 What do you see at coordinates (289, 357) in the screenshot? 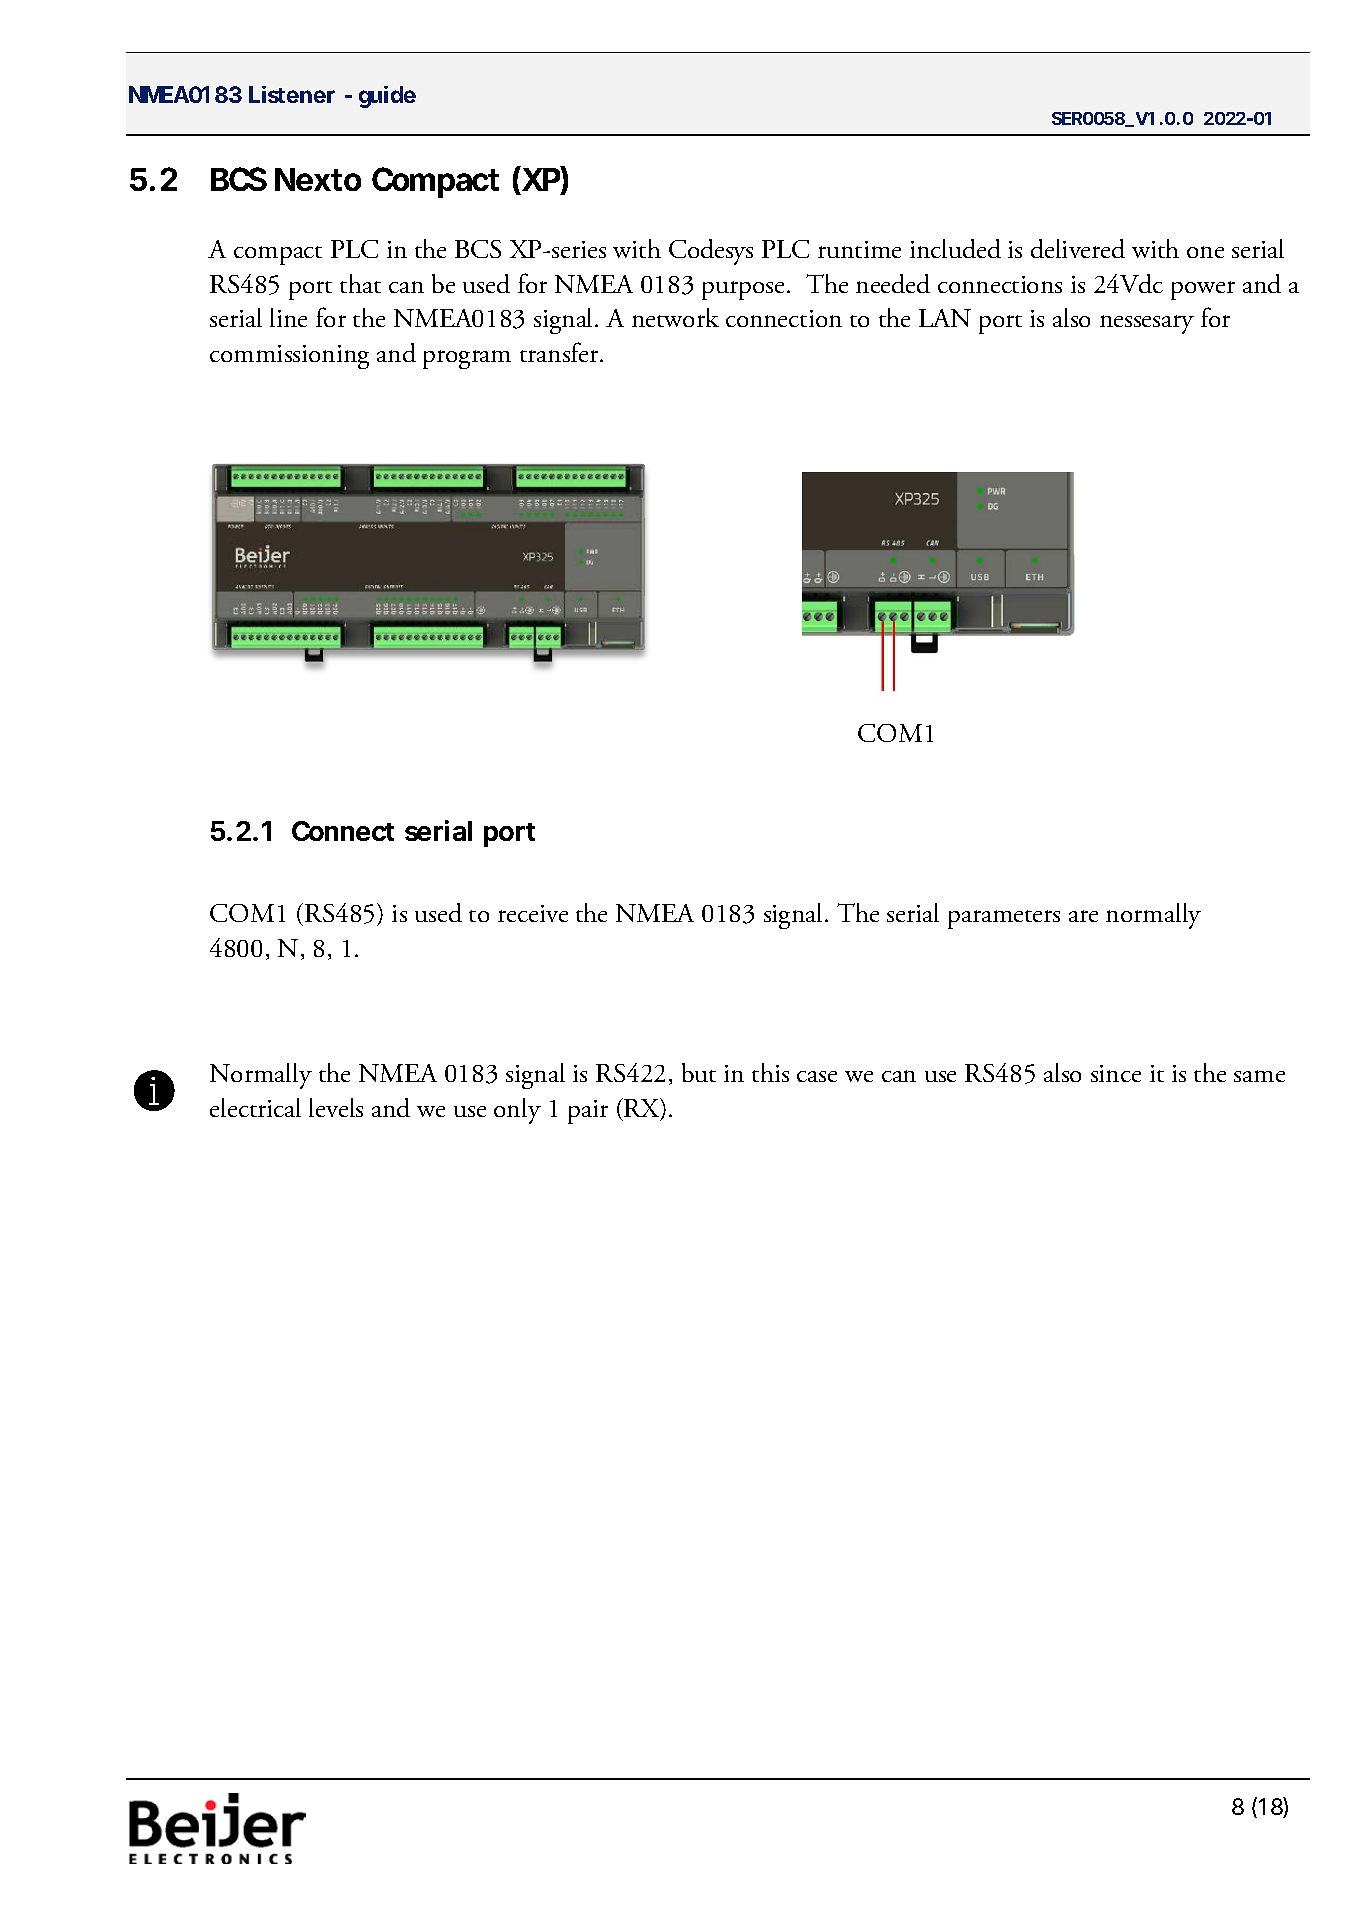
I see `commissioning` at bounding box center [289, 357].
